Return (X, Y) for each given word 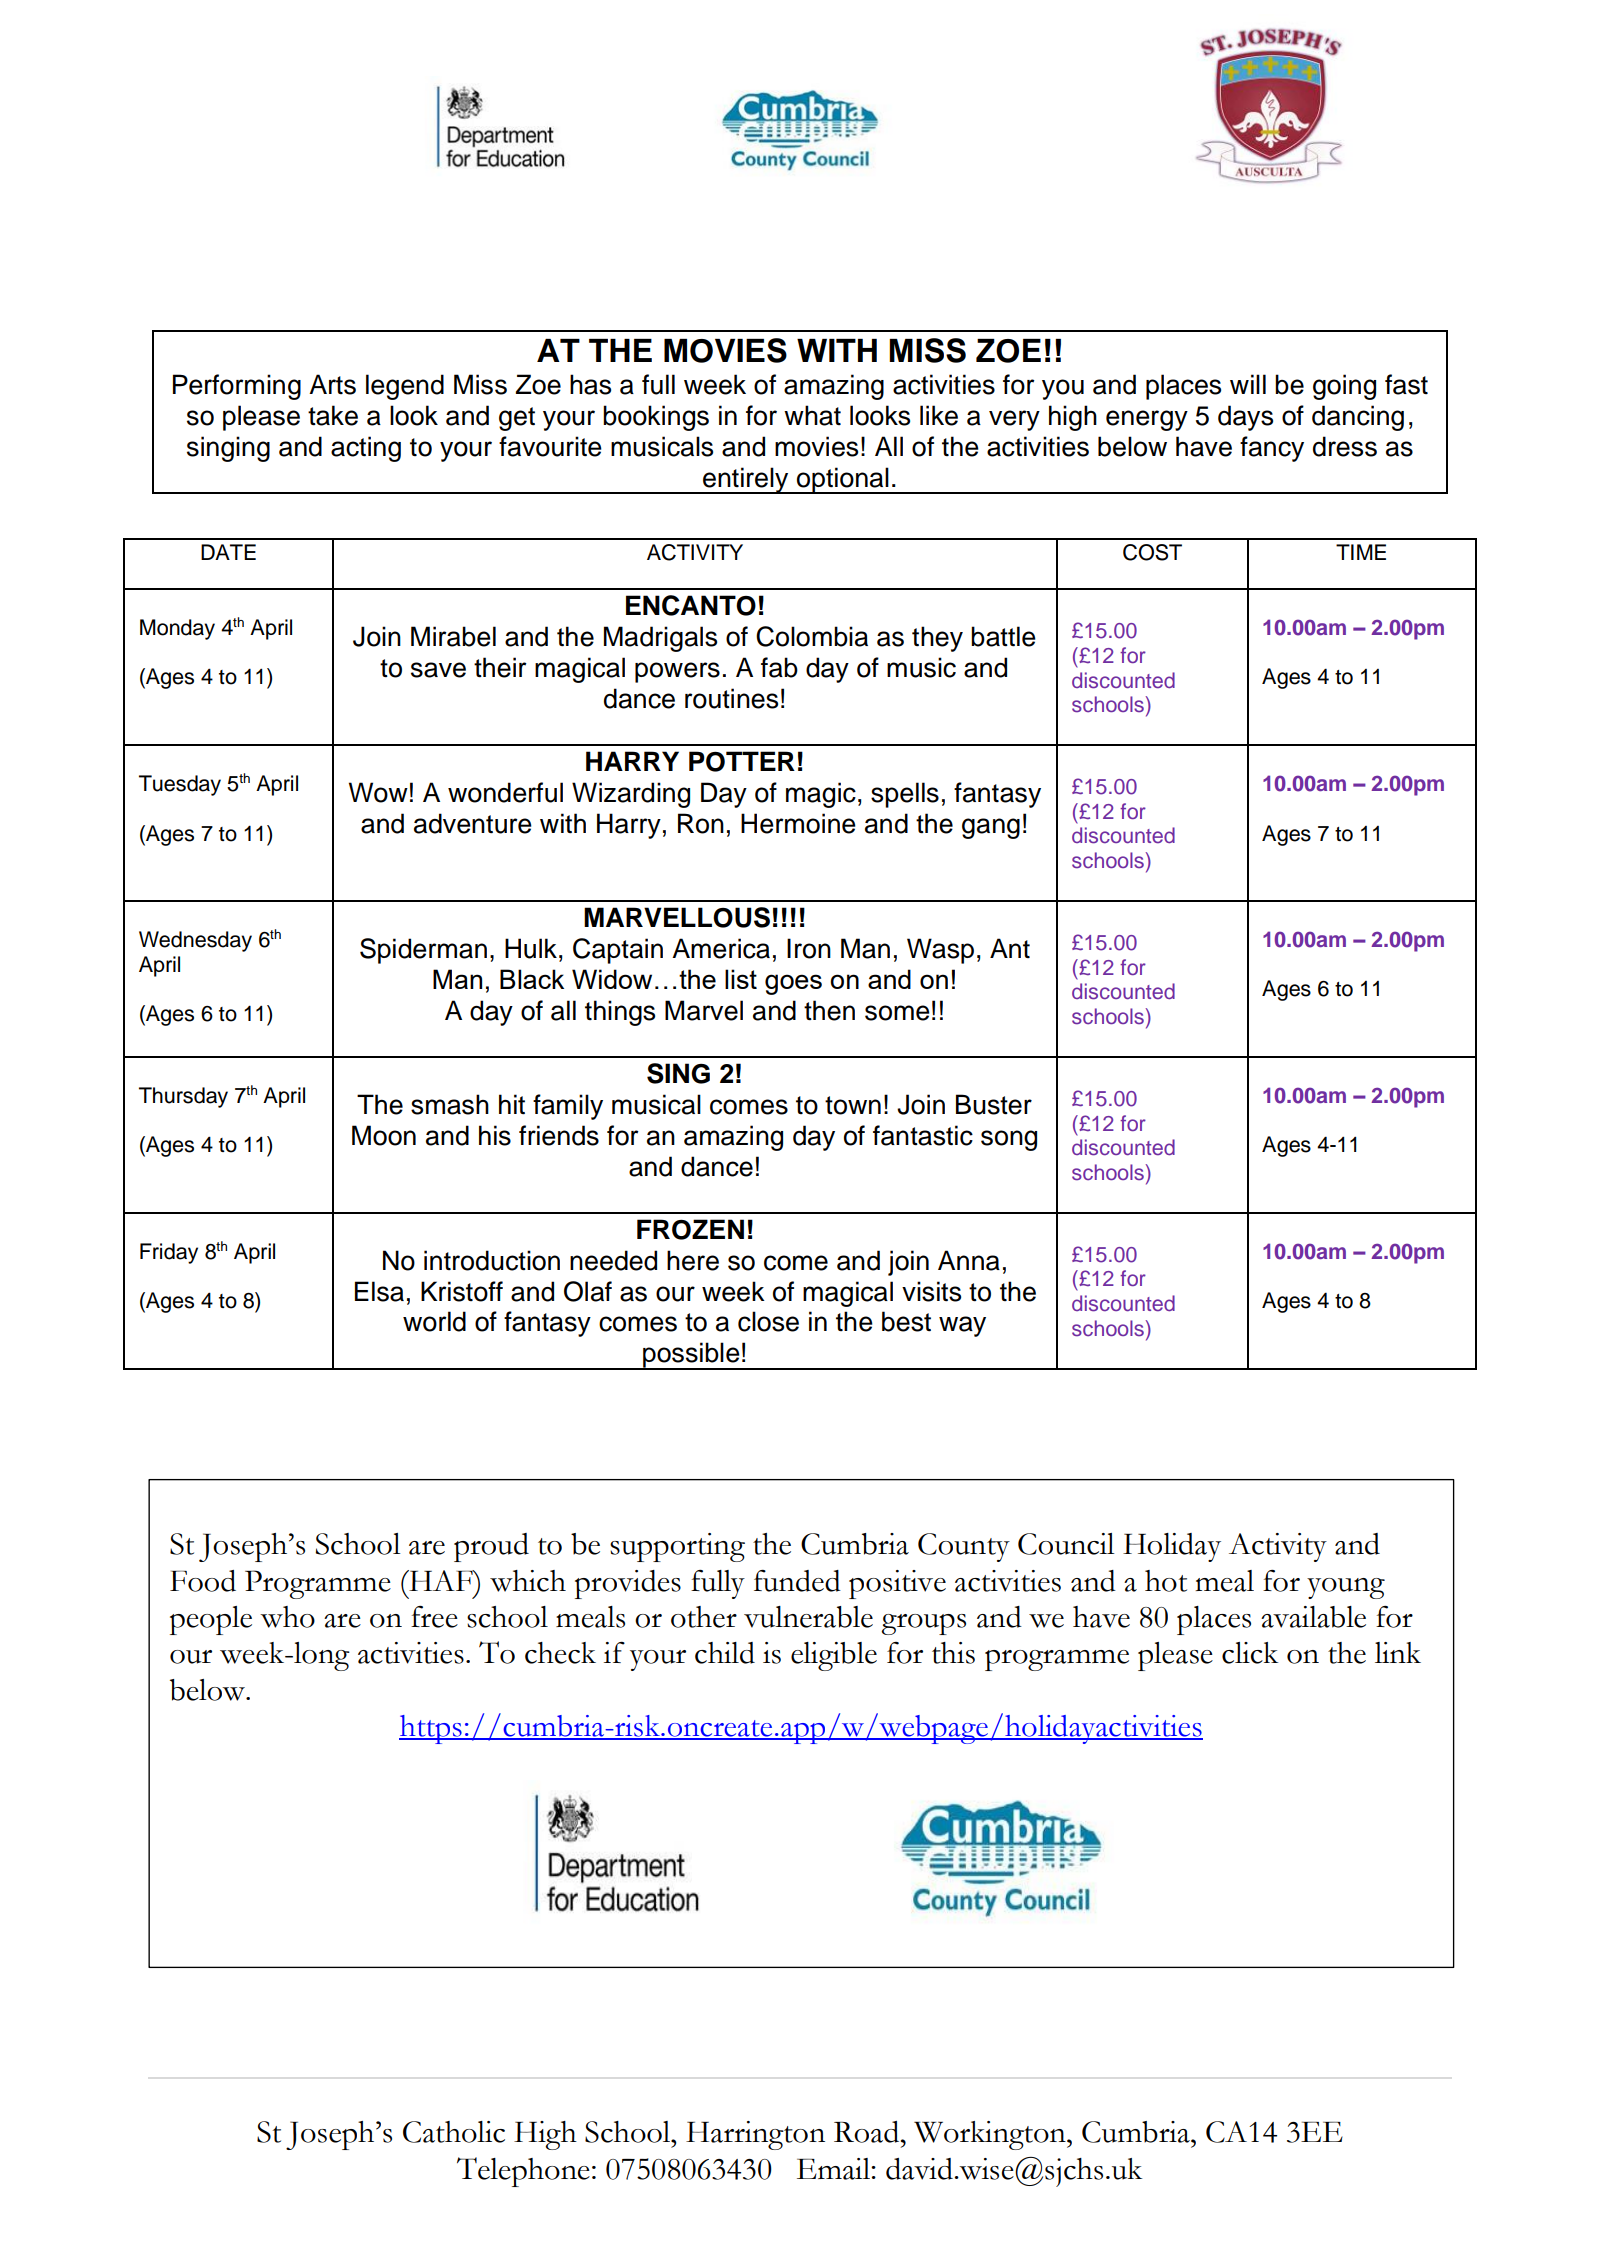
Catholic (454, 2132)
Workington (991, 2135)
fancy (1272, 449)
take (333, 415)
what (812, 415)
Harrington (755, 2135)
